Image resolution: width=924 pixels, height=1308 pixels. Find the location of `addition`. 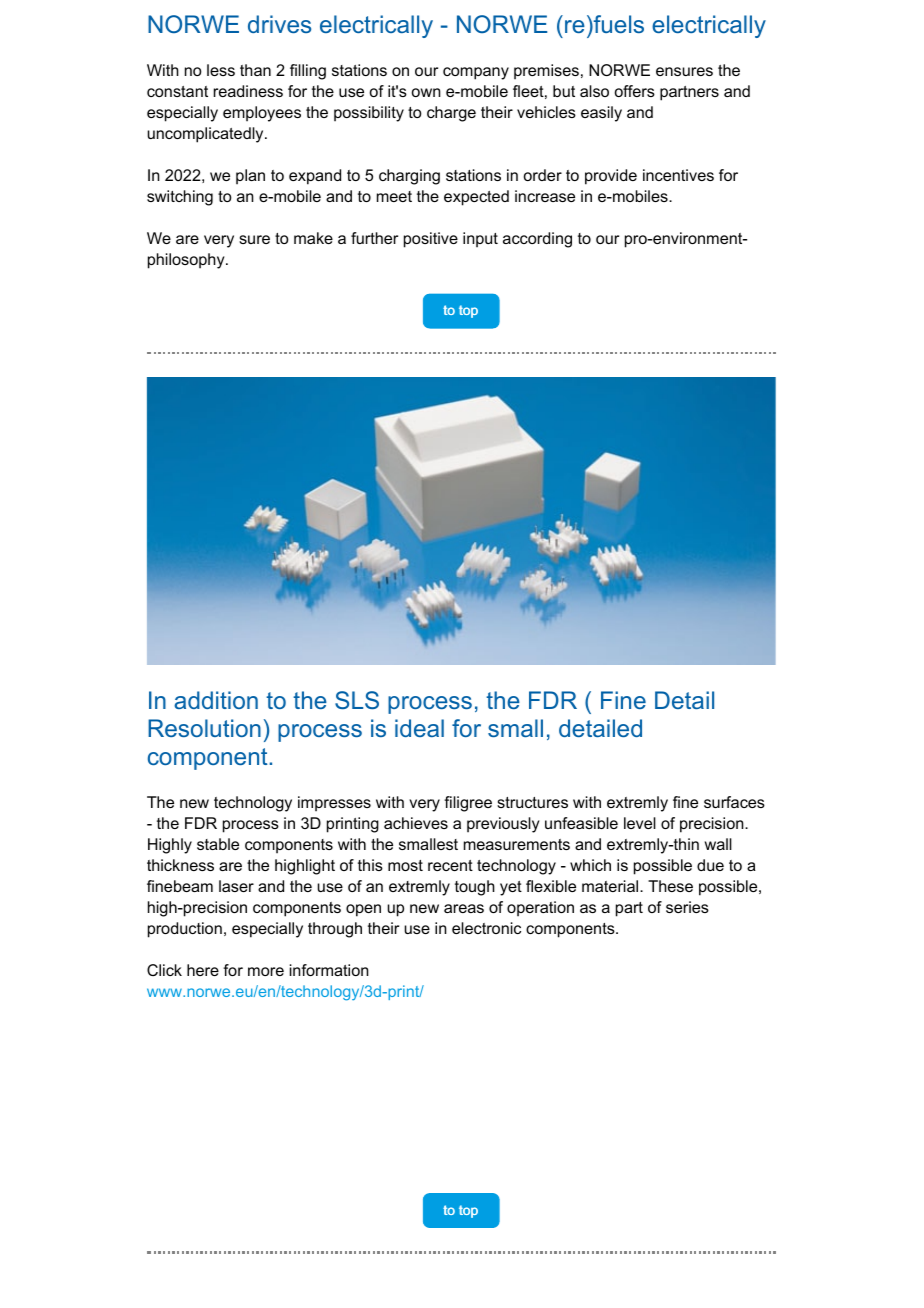

addition is located at coordinates (216, 700).
